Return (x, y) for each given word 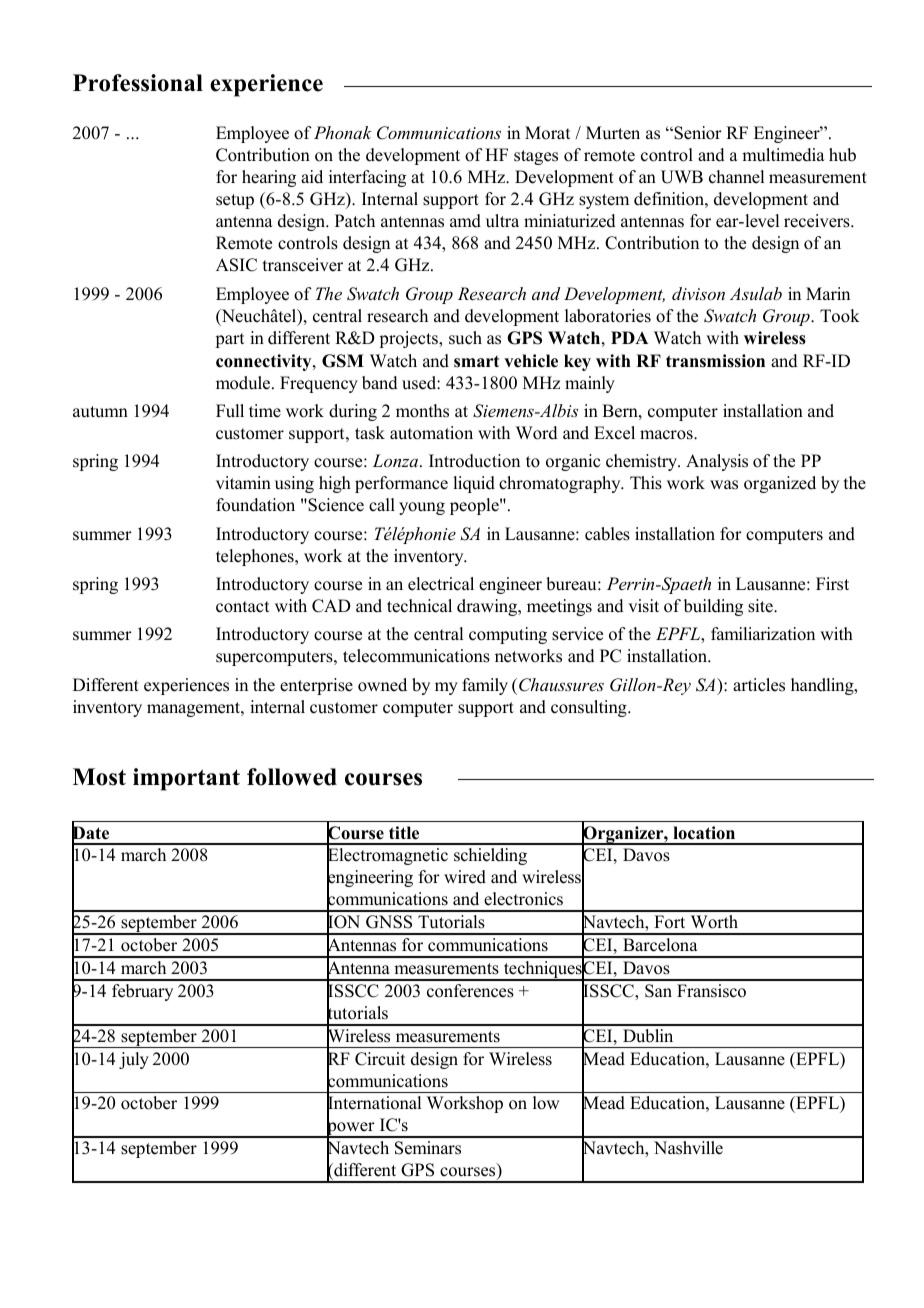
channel (736, 177)
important (186, 779)
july (134, 1060)
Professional (138, 83)
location (704, 833)
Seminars (428, 1148)
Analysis (717, 462)
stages (536, 157)
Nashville (688, 1148)
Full (230, 411)
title (404, 833)
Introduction (474, 461)
